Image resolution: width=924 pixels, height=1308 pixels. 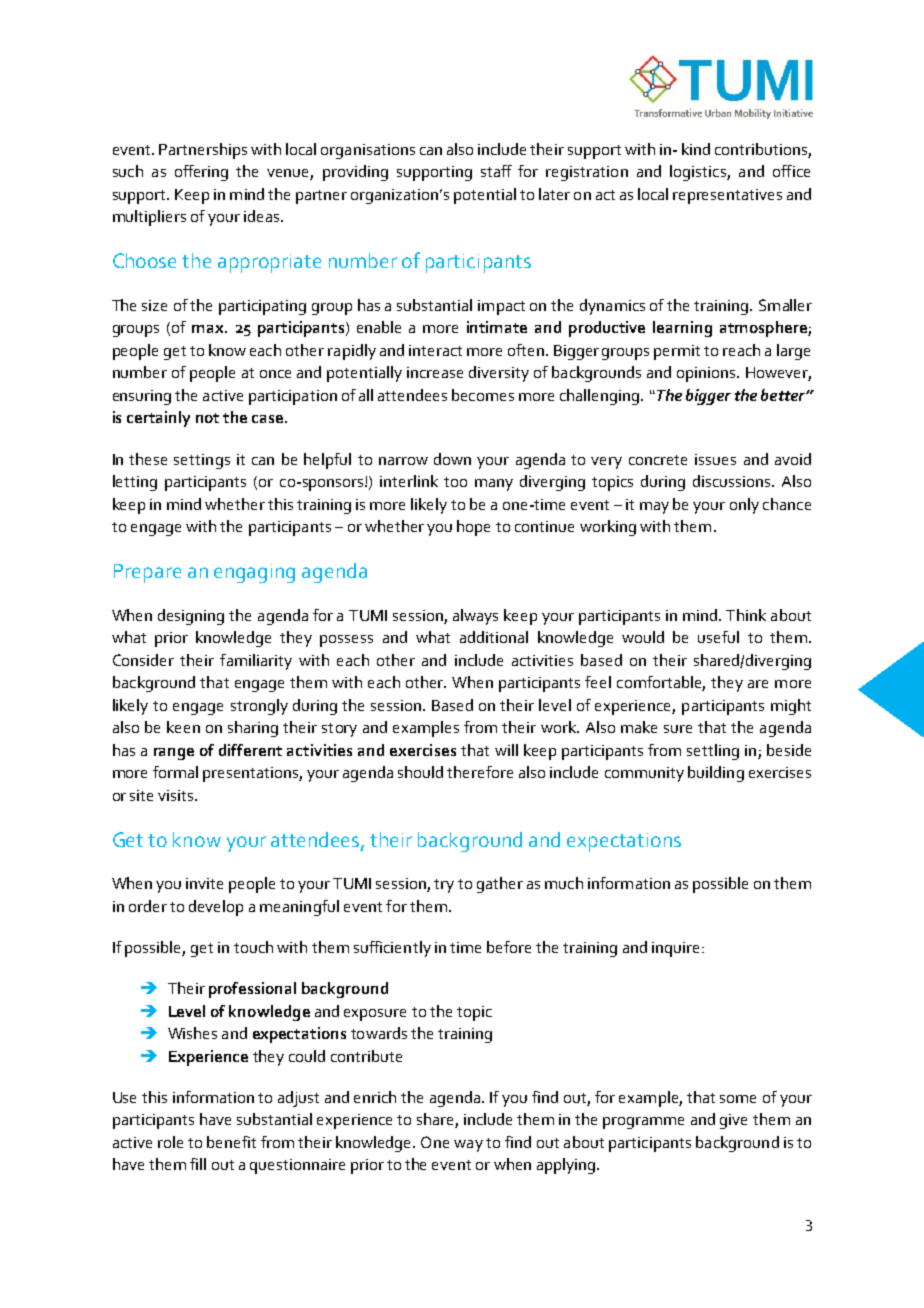 What do you see at coordinates (256, 662) in the page?
I see `familiarity` at bounding box center [256, 662].
